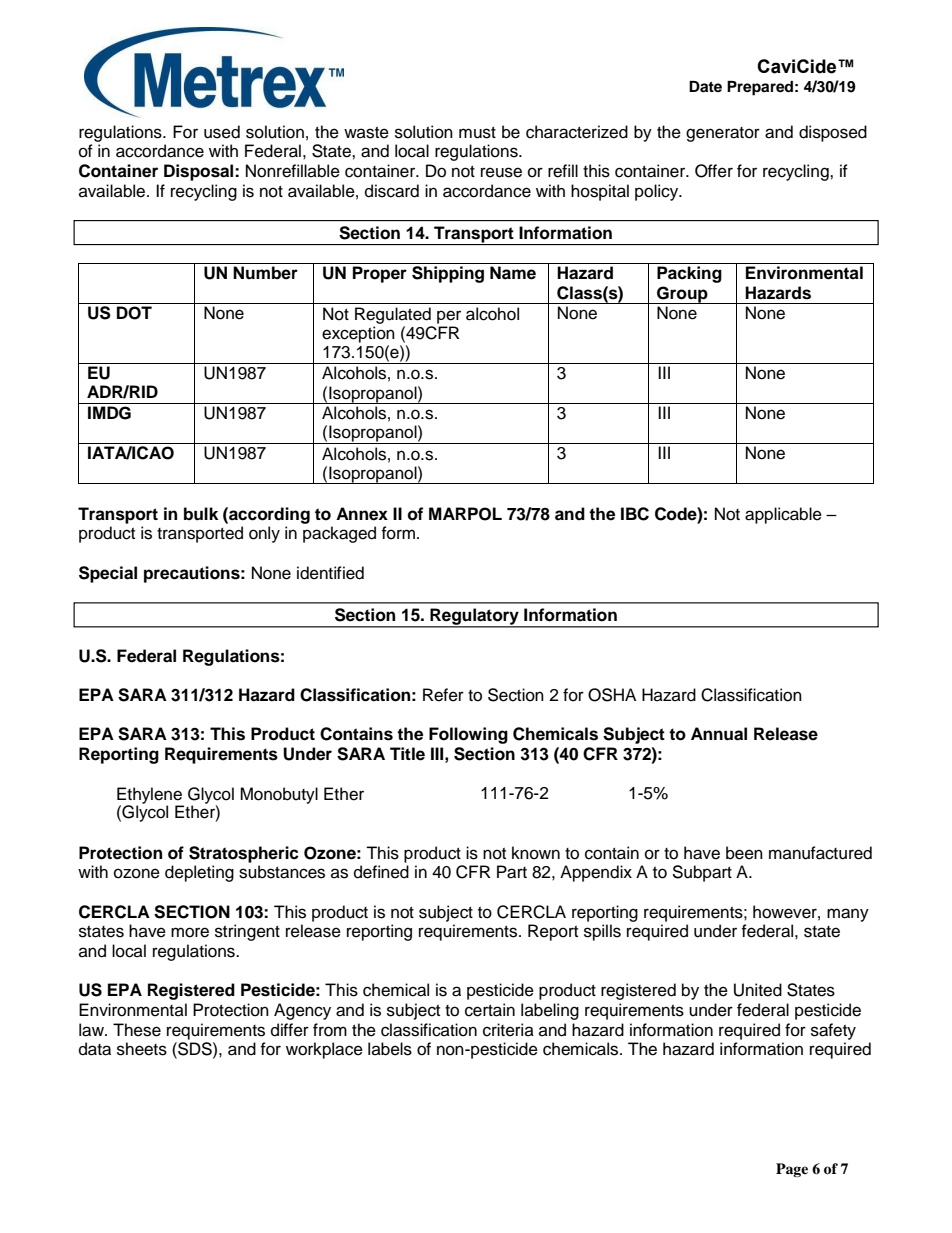  Describe the element at coordinates (723, 134) in the screenshot. I see `generator` at that location.
